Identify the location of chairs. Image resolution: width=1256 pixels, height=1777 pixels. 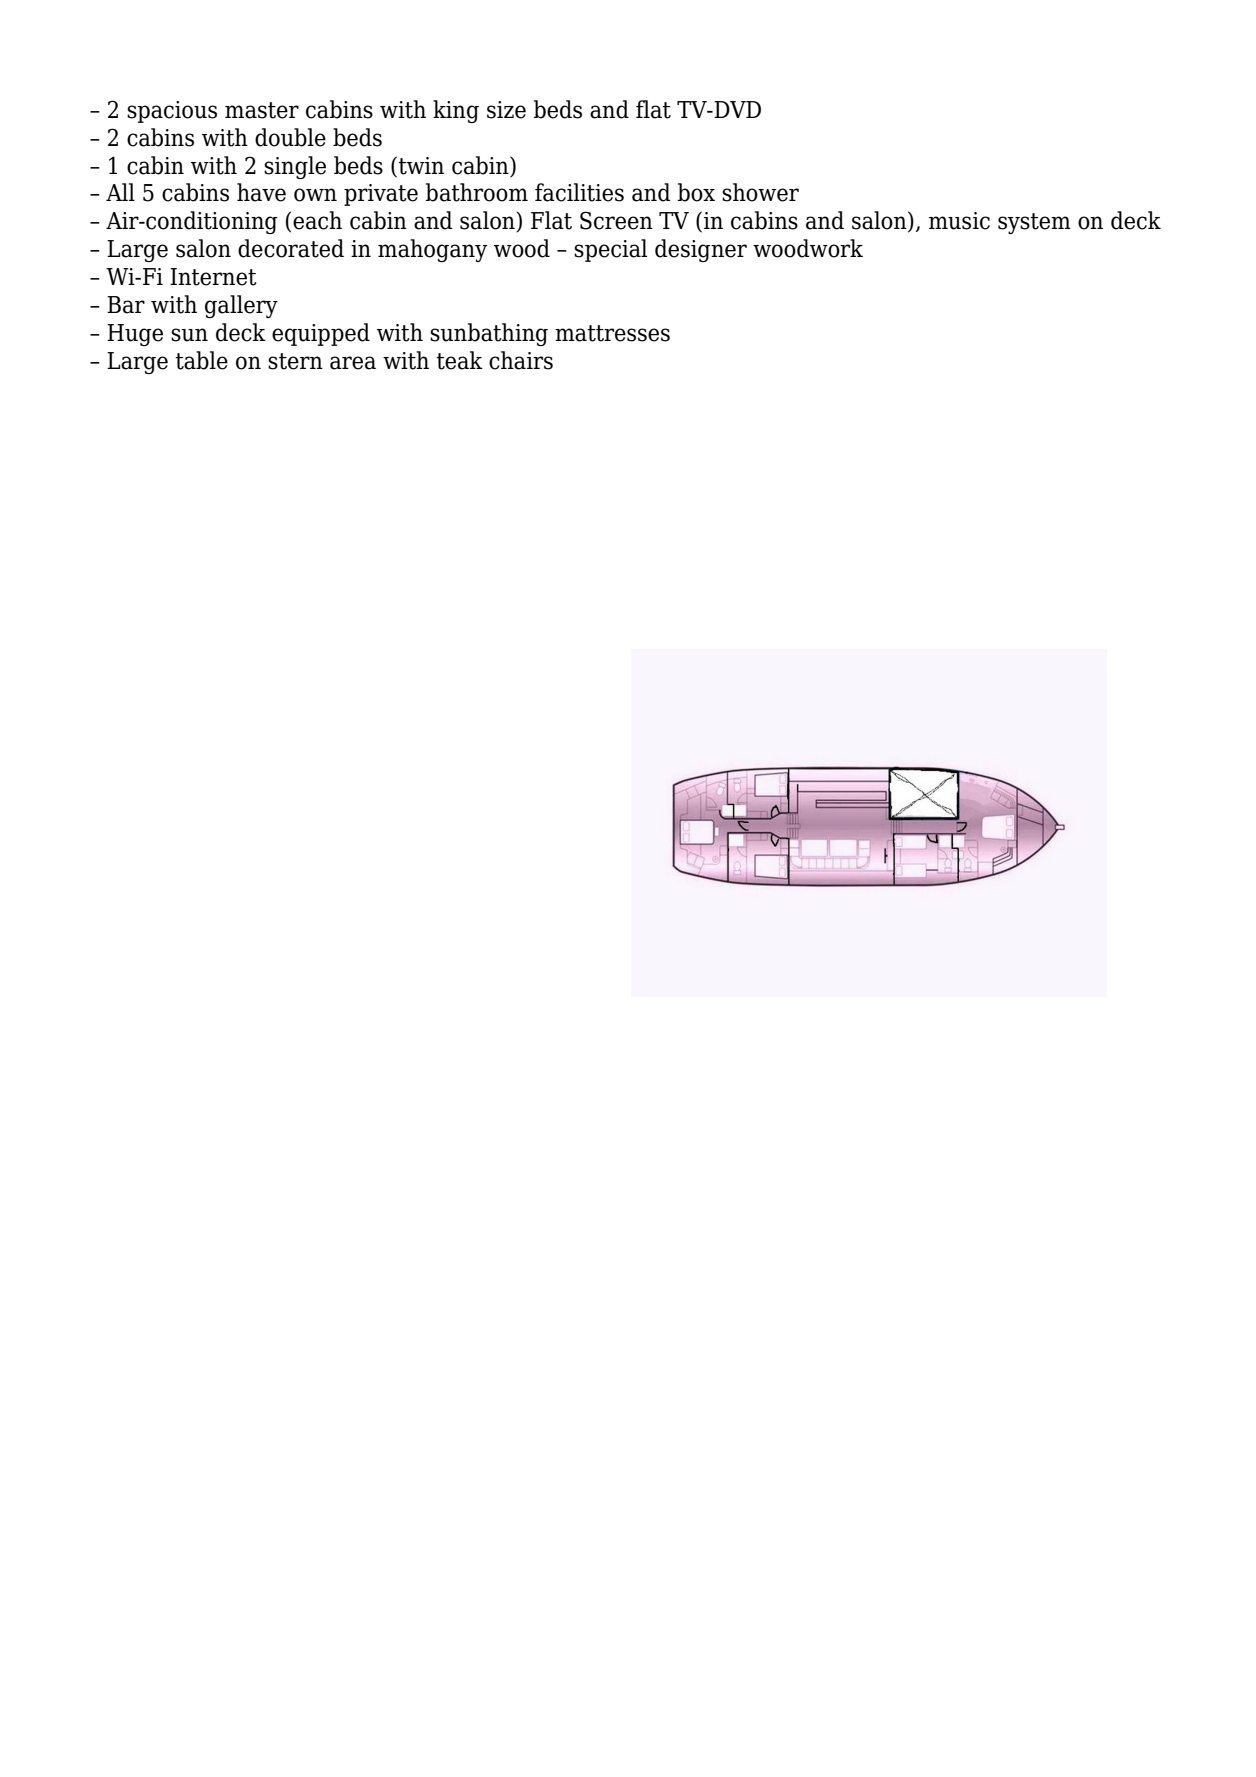
(521, 360).
